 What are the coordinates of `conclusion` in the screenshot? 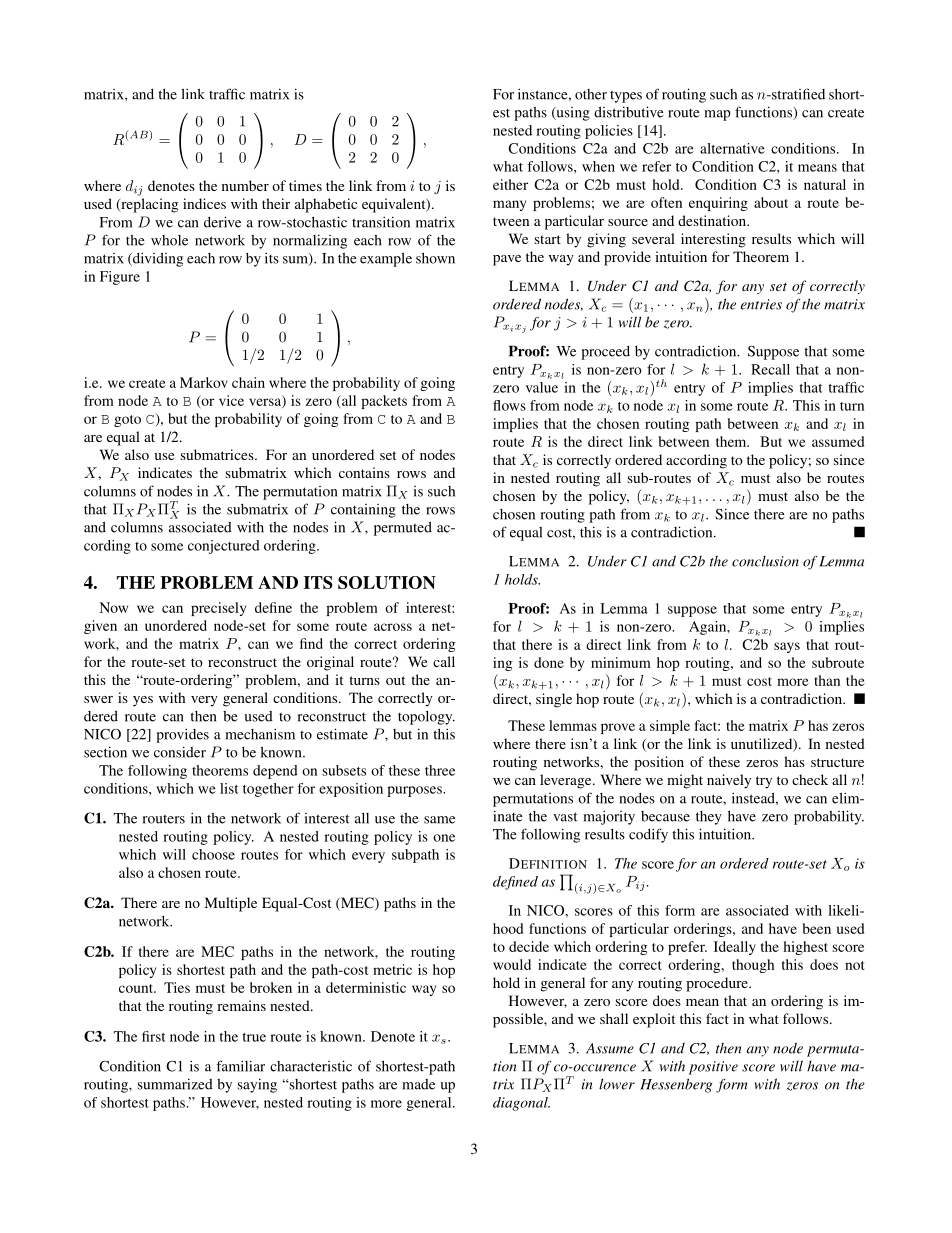 It's located at (765, 561).
